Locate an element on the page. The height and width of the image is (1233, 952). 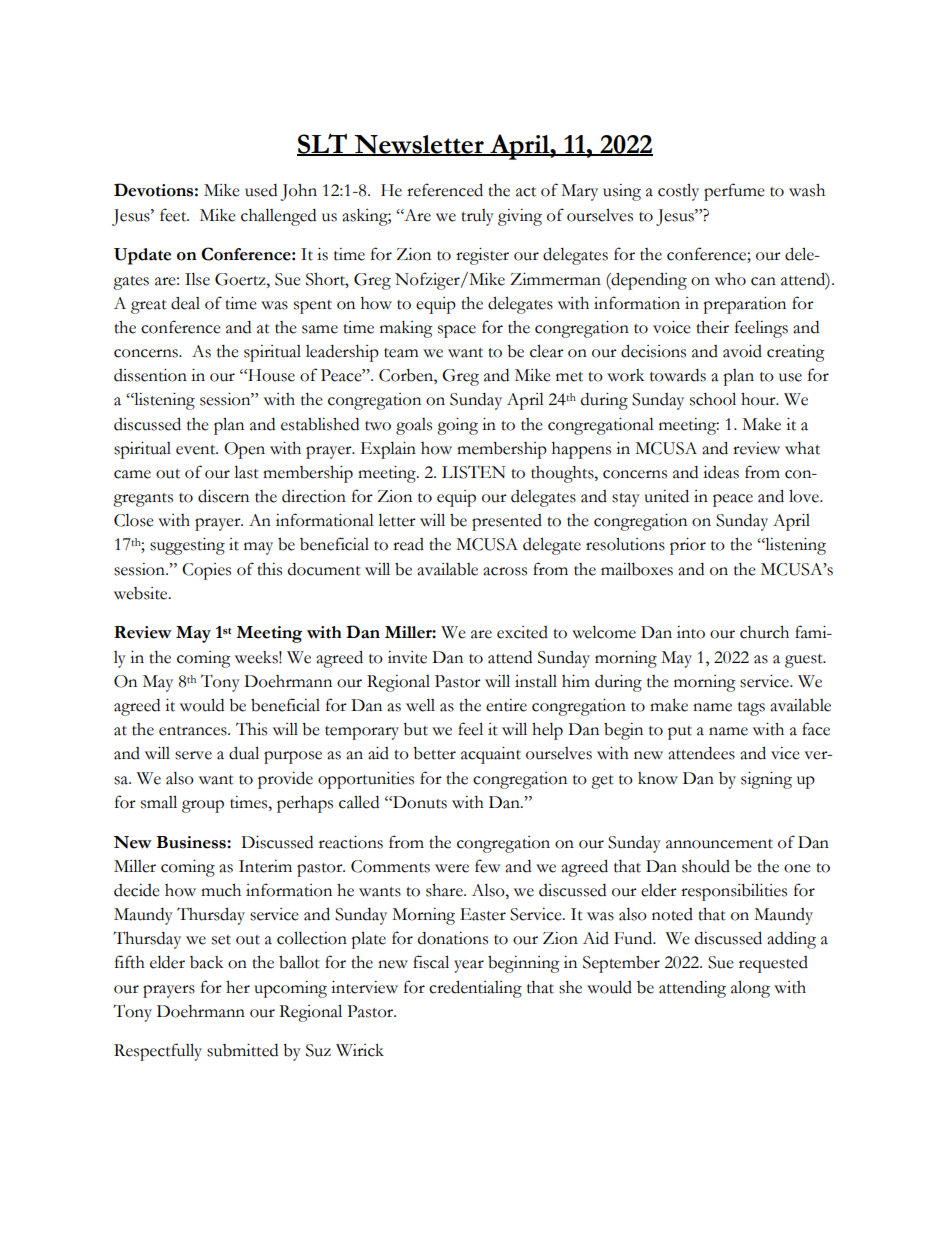
used is located at coordinates (261, 190).
